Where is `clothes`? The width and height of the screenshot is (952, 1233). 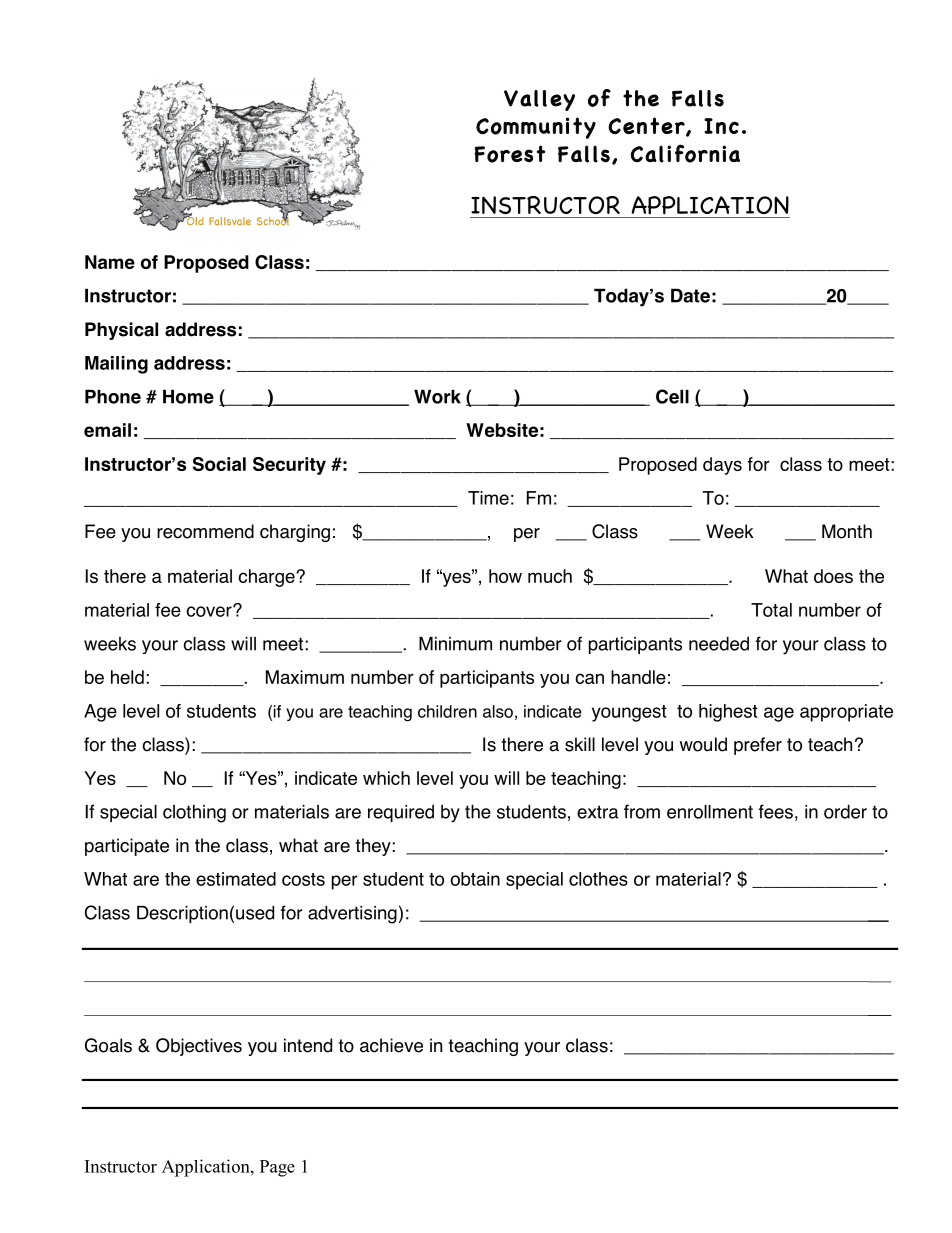
clothes is located at coordinates (598, 879).
